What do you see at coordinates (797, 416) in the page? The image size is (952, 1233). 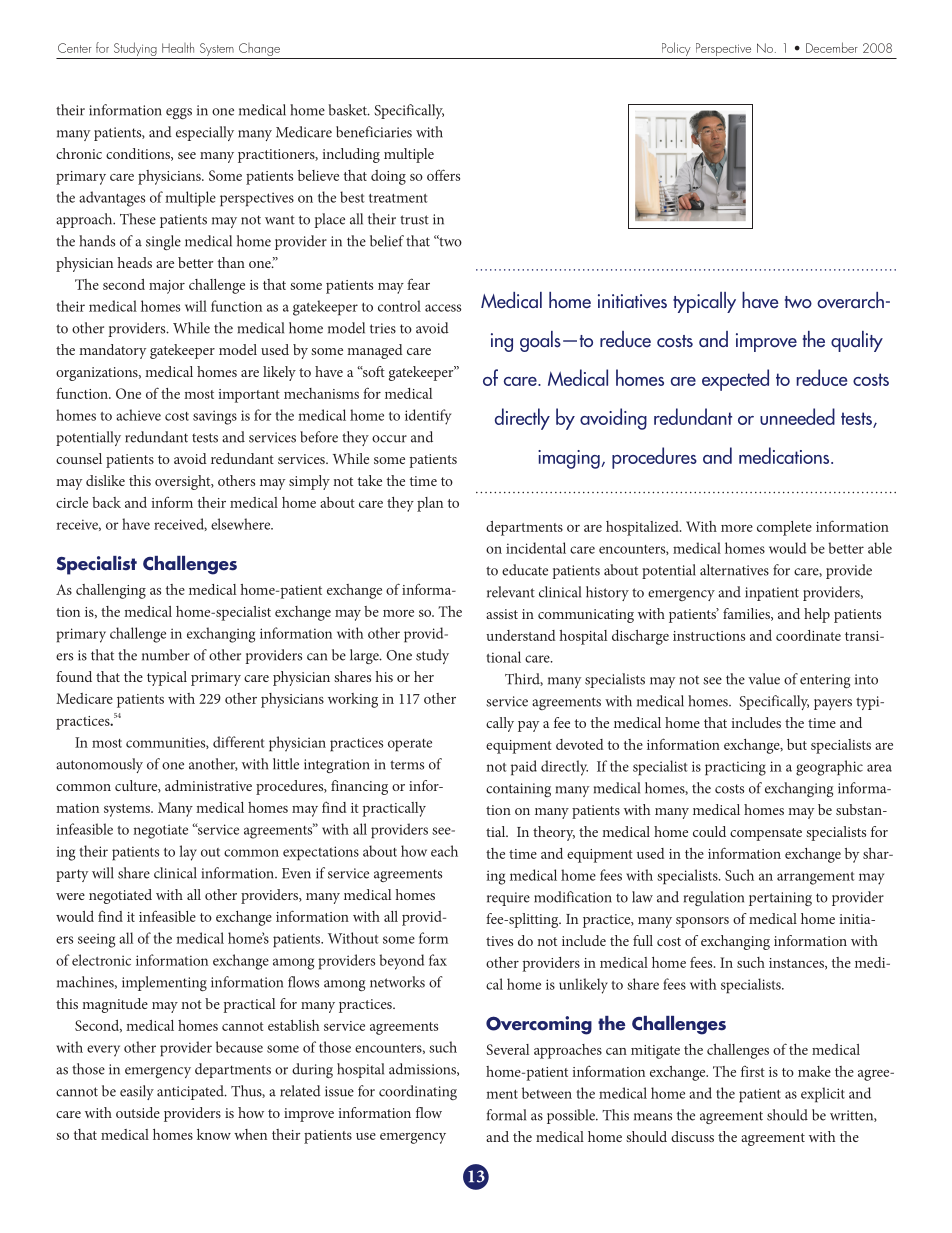 I see `unneeded` at bounding box center [797, 416].
